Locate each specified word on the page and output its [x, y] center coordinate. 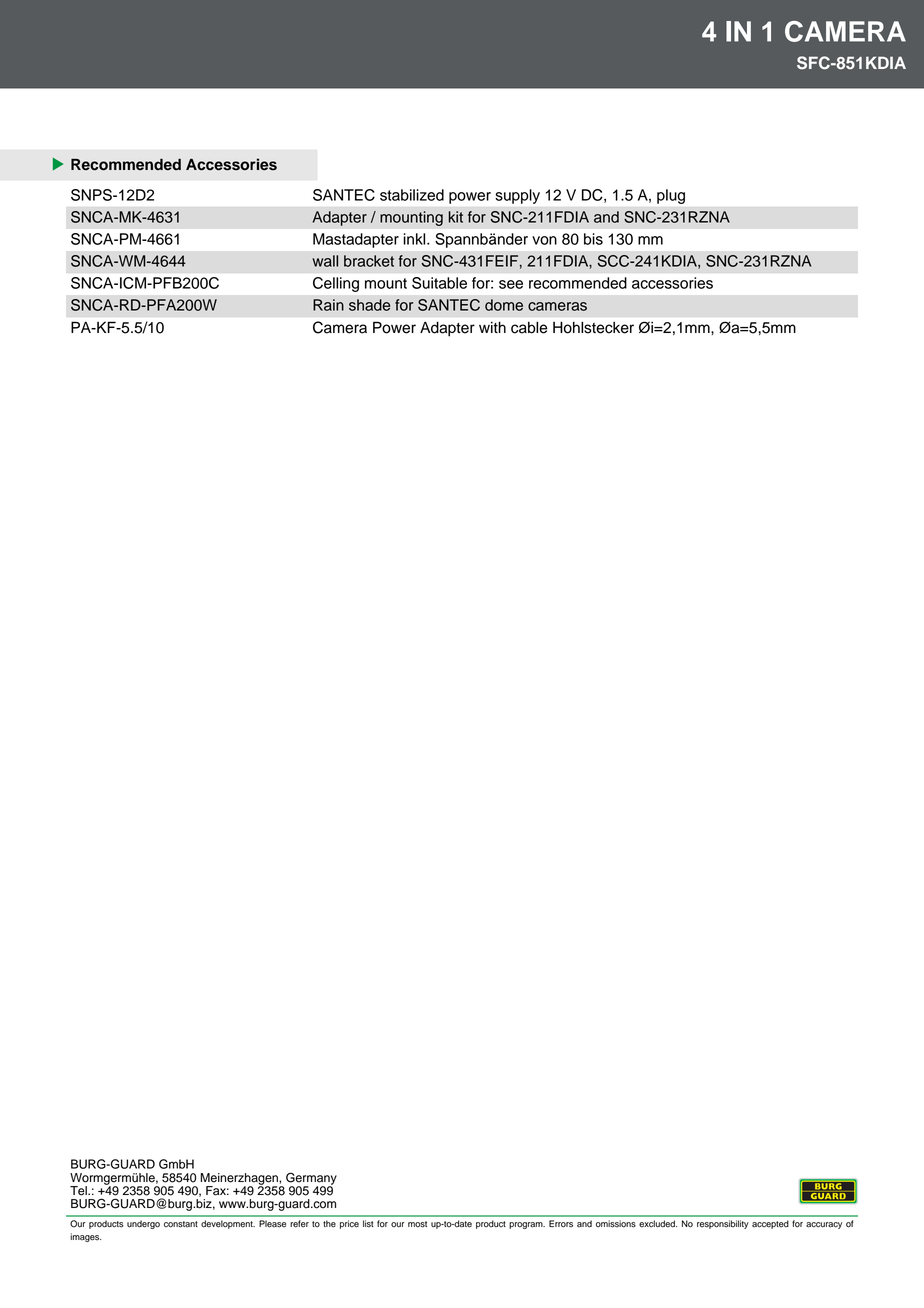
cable [529, 327]
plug [671, 196]
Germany [311, 1179]
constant [181, 1224]
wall [325, 261]
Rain [328, 305]
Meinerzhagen [240, 1180]
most [417, 1224]
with [492, 327]
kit [456, 217]
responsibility [723, 1224]
